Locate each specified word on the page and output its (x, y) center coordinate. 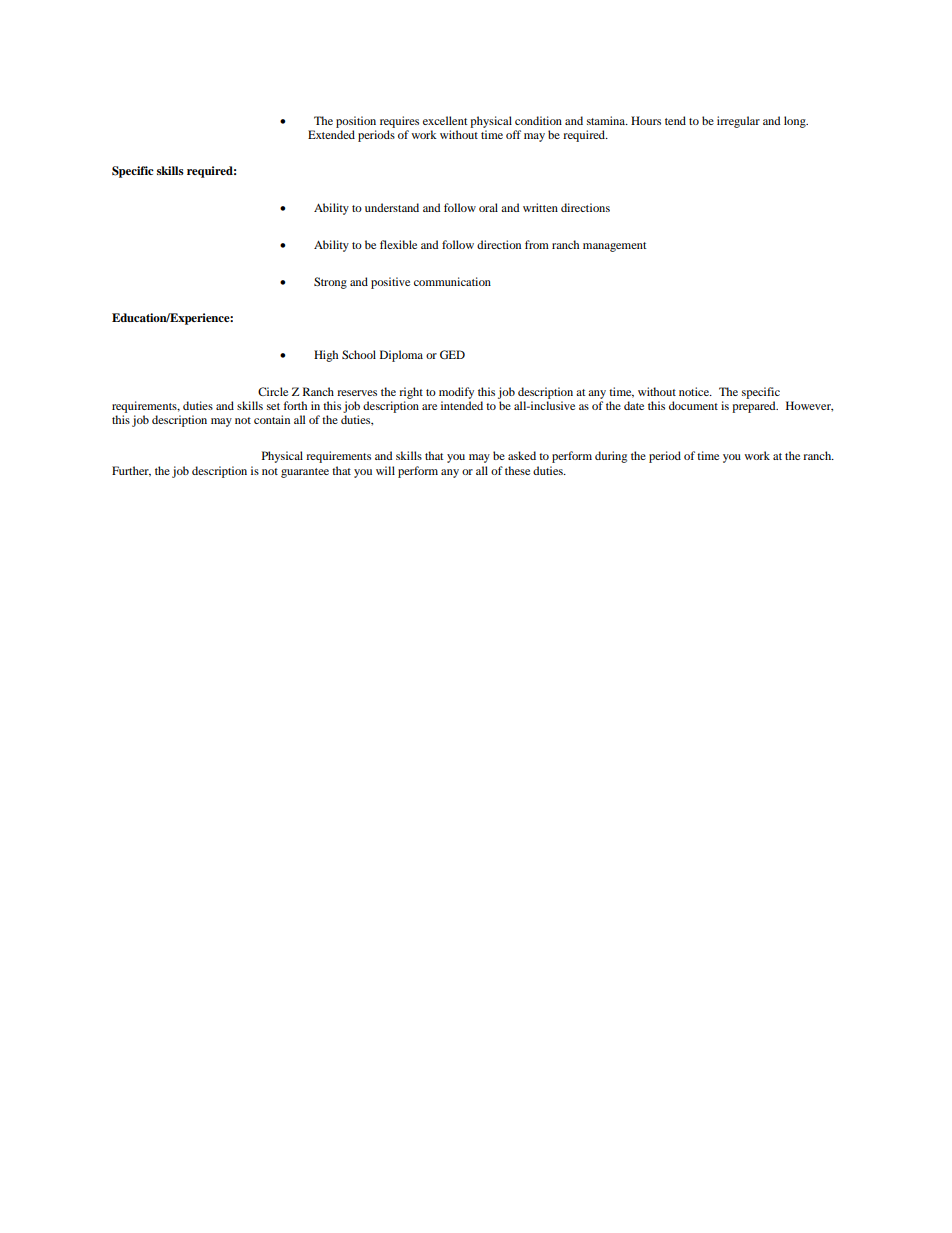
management (615, 247)
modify (456, 393)
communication (452, 281)
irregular (738, 122)
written (540, 207)
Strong (330, 283)
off (513, 134)
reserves (357, 393)
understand (392, 207)
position (356, 122)
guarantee (305, 473)
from (537, 244)
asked (522, 455)
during (611, 457)
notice (695, 391)
